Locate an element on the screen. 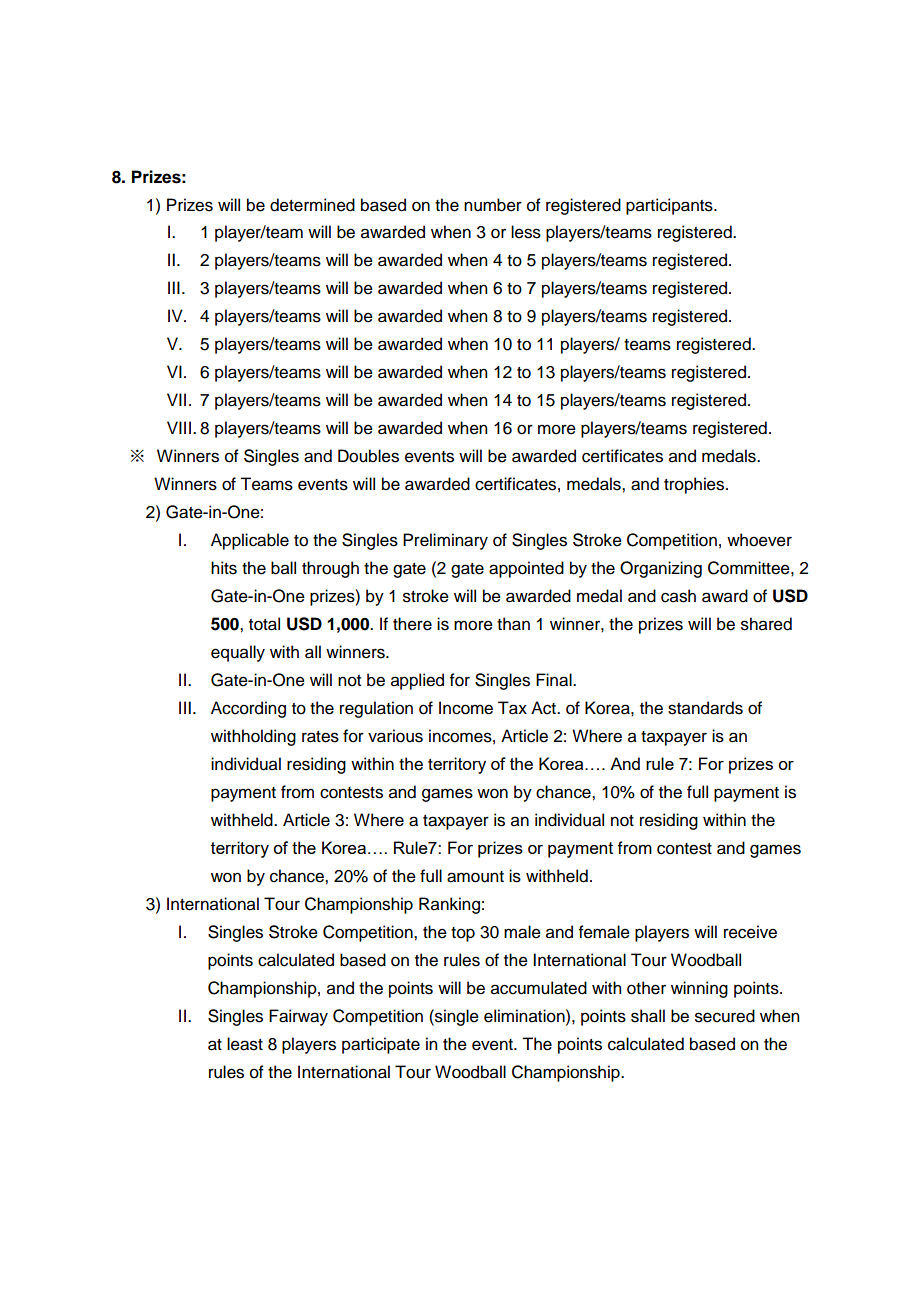 This screenshot has height=1308, width=924. total is located at coordinates (264, 624).
